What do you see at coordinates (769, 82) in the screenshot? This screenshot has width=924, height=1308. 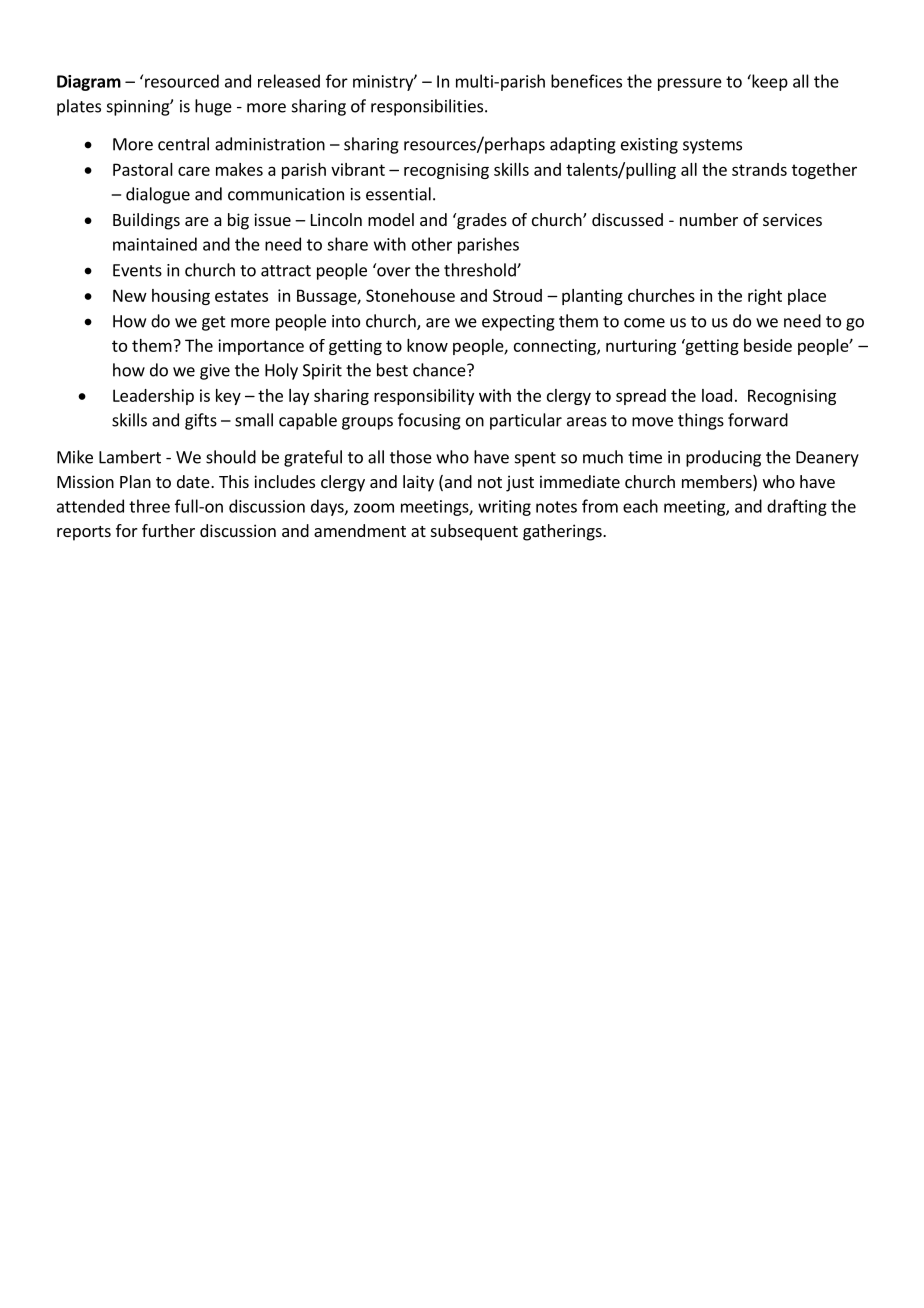 I see `keep` at bounding box center [769, 82].
